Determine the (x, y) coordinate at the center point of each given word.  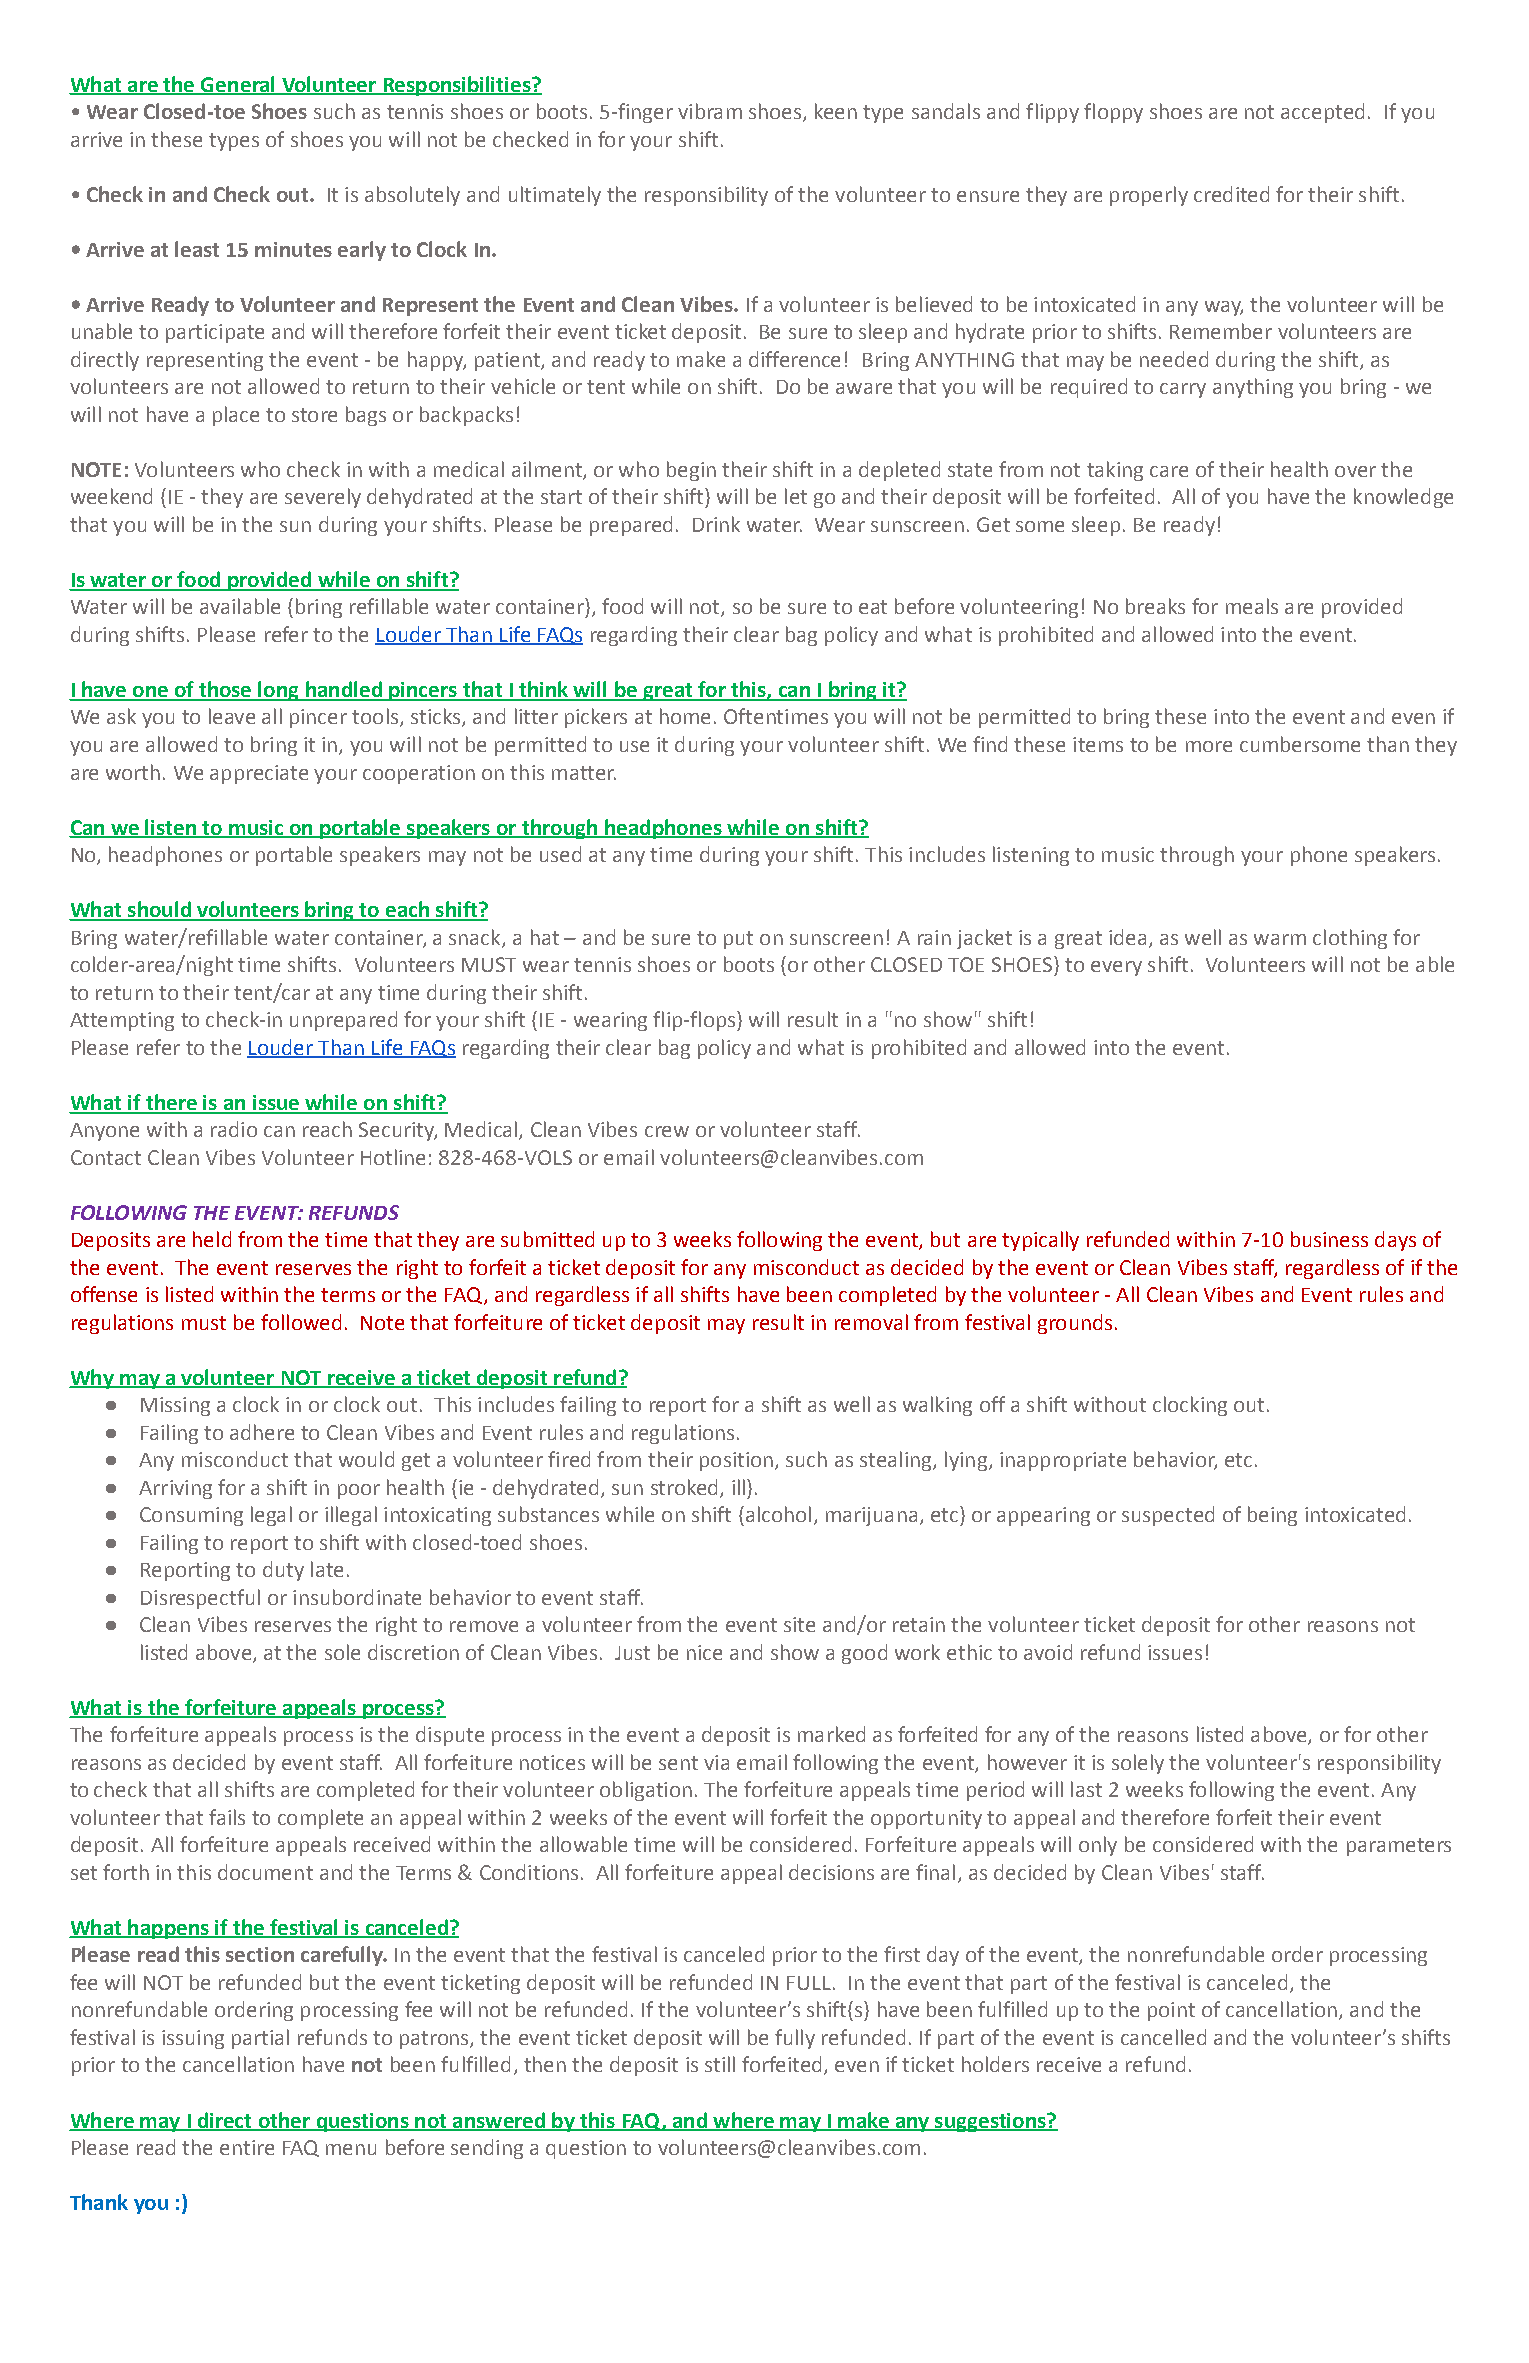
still (720, 2064)
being (1272, 1516)
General (238, 85)
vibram (710, 111)
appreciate (259, 774)
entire (247, 2147)
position (736, 1461)
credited (1231, 194)
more (1209, 746)
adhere (262, 1432)
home (685, 716)
